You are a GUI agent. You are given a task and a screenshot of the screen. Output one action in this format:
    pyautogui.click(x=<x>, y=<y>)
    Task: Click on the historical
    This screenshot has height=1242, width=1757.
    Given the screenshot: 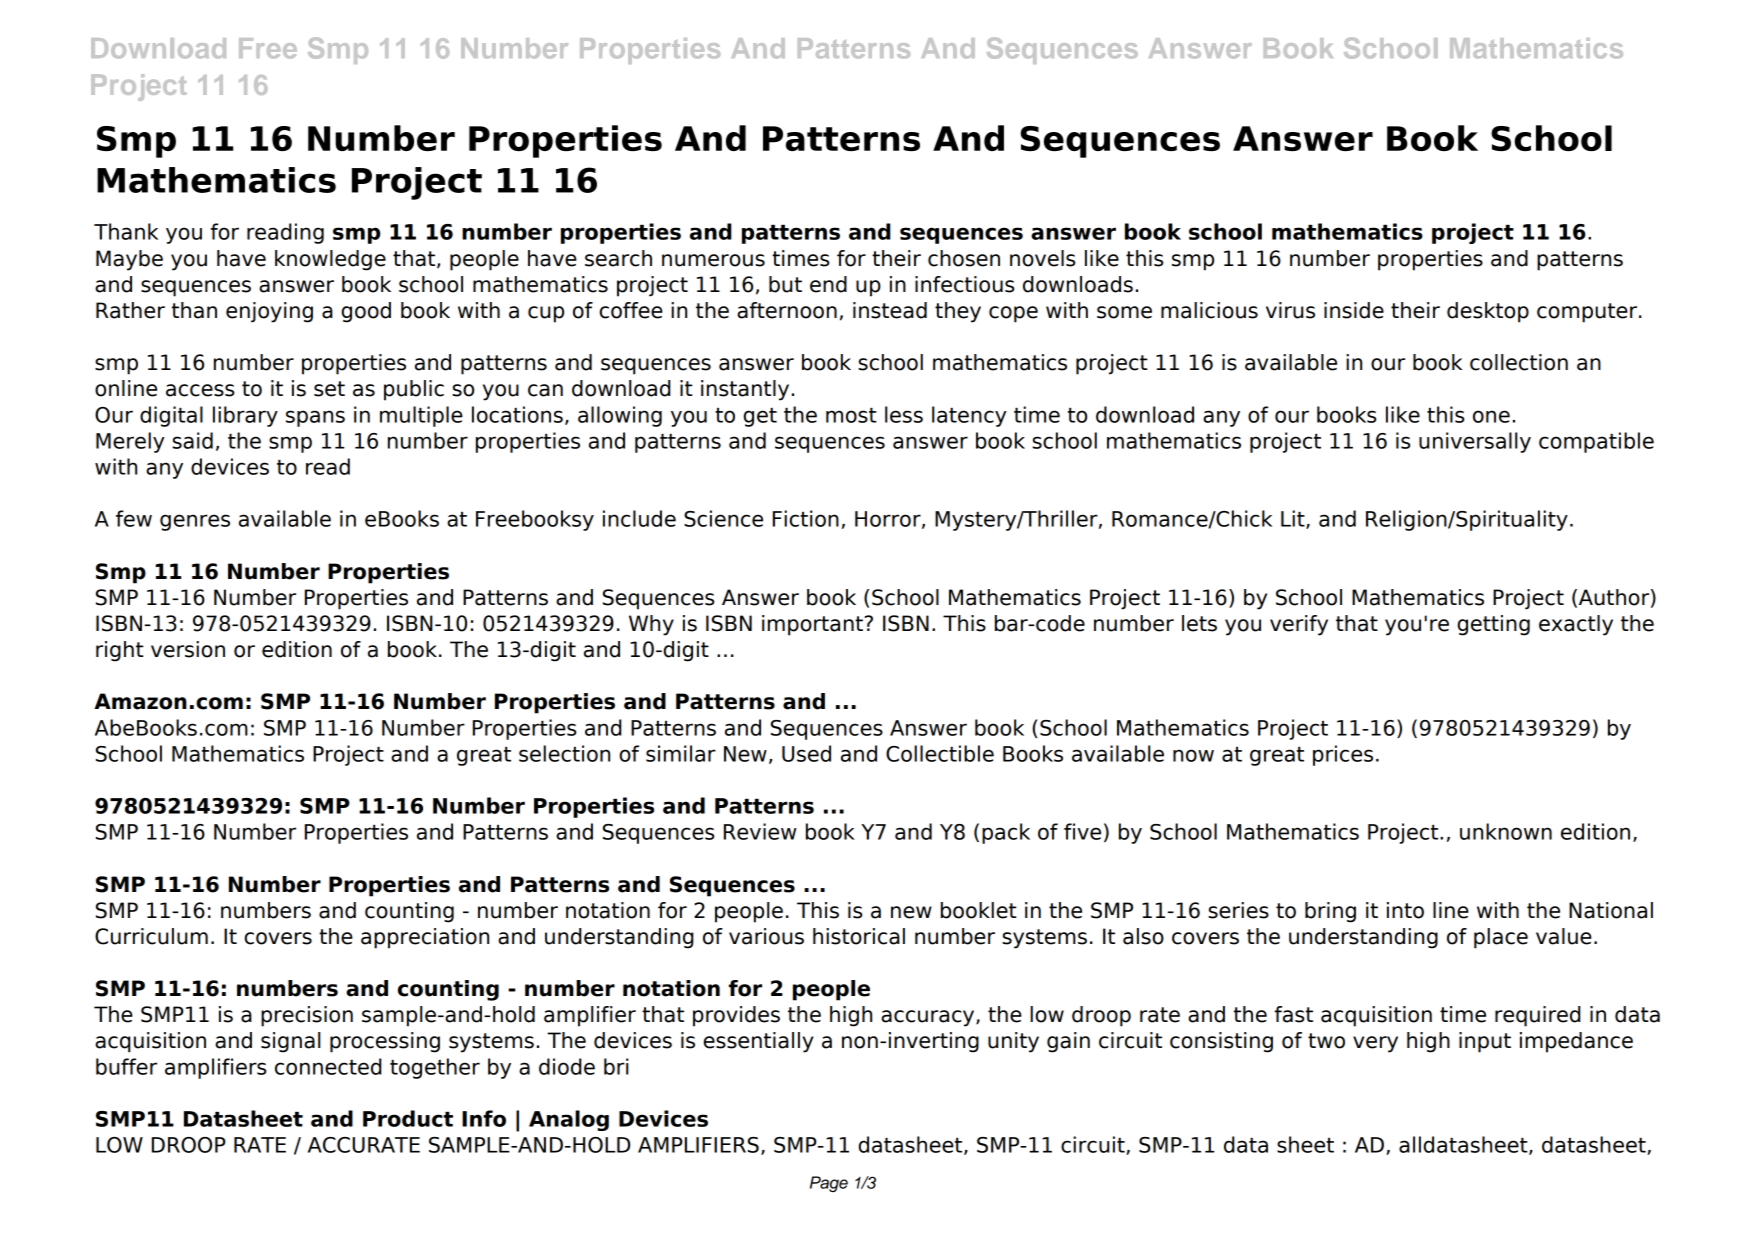 What is the action you would take?
    pyautogui.click(x=859, y=936)
